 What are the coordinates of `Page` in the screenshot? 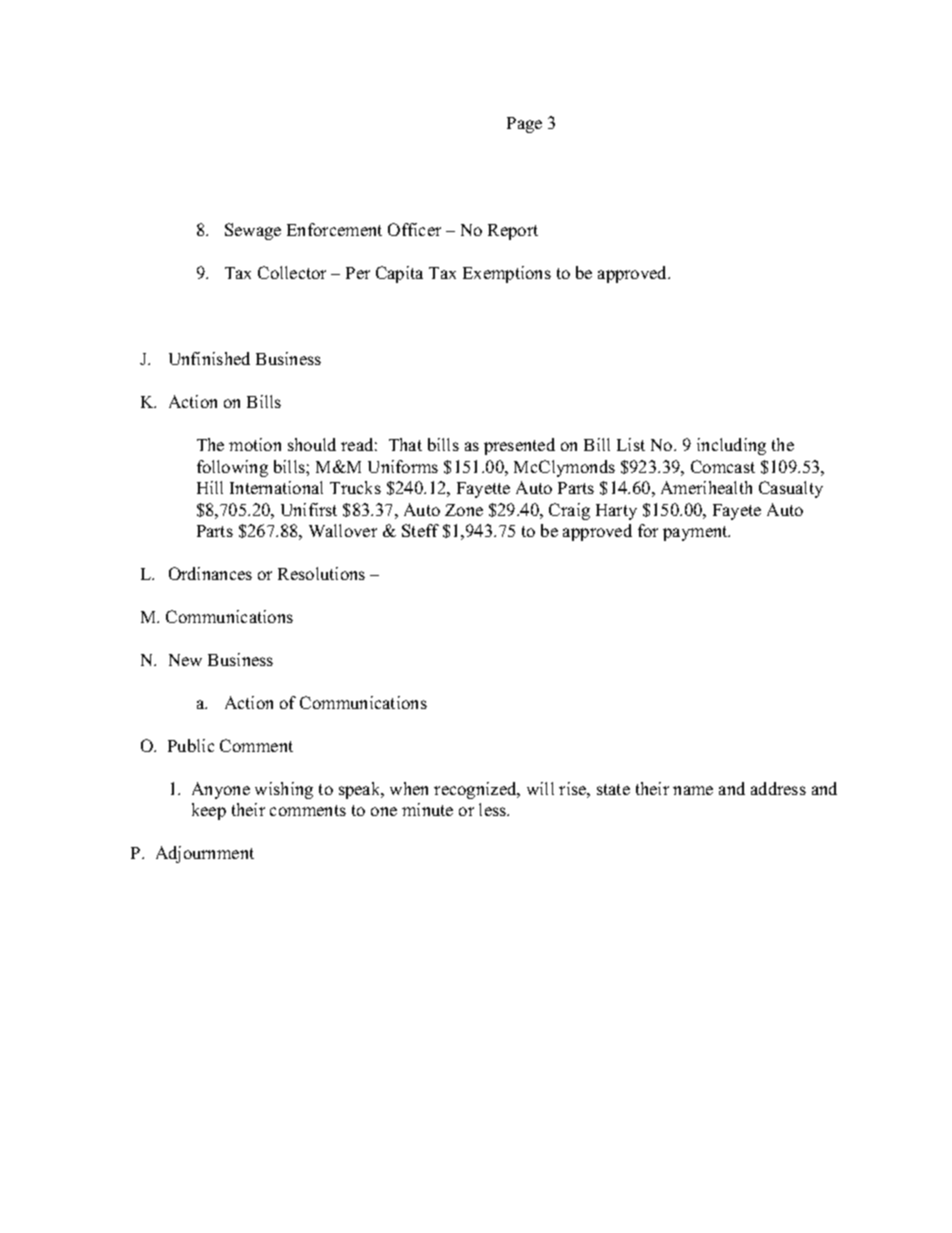 It's located at (524, 125).
